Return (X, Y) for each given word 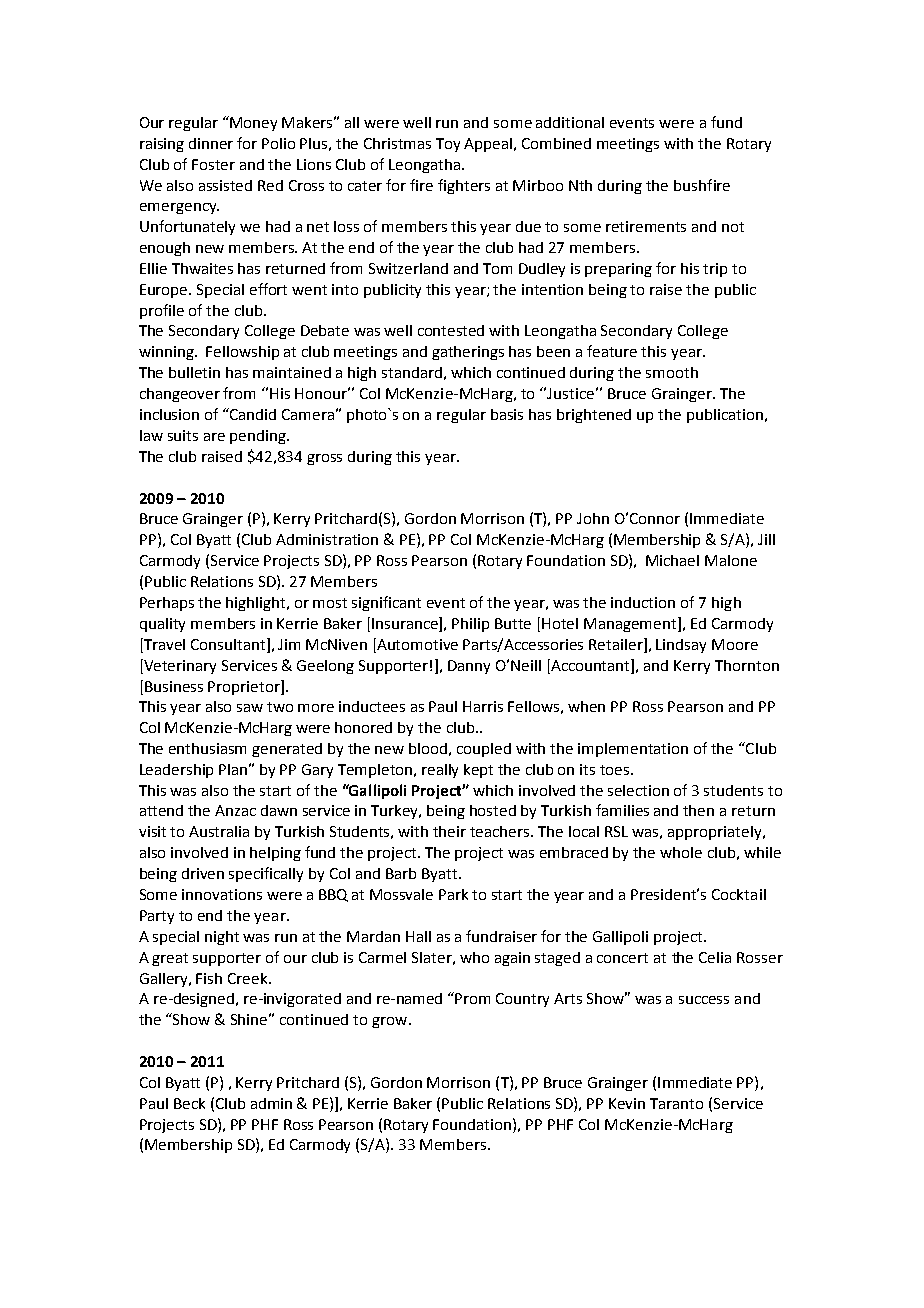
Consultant (229, 644)
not (733, 227)
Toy (448, 145)
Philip (470, 625)
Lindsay (681, 646)
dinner (211, 143)
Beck (189, 1103)
